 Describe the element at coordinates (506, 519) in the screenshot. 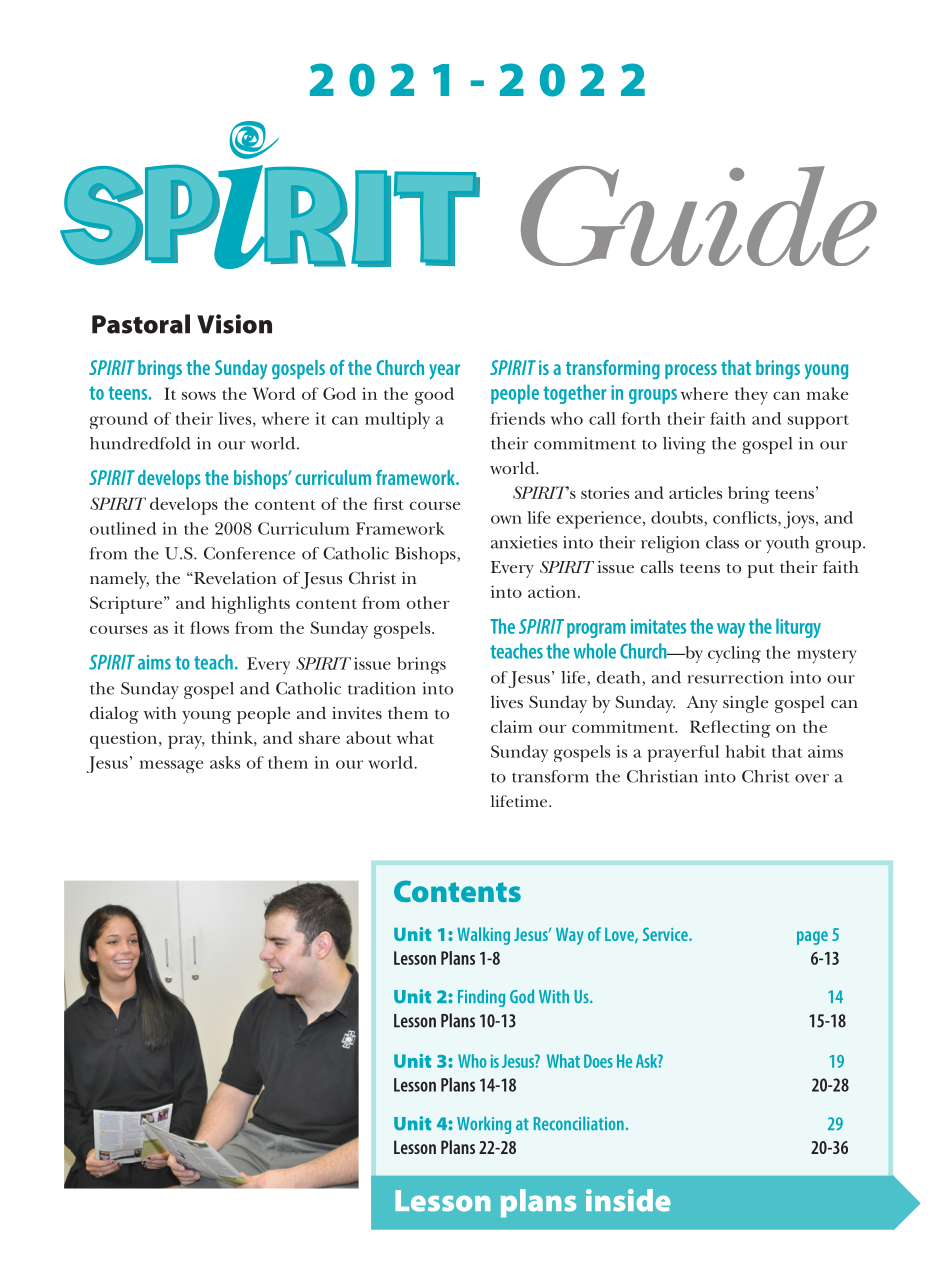

I see `own` at that location.
